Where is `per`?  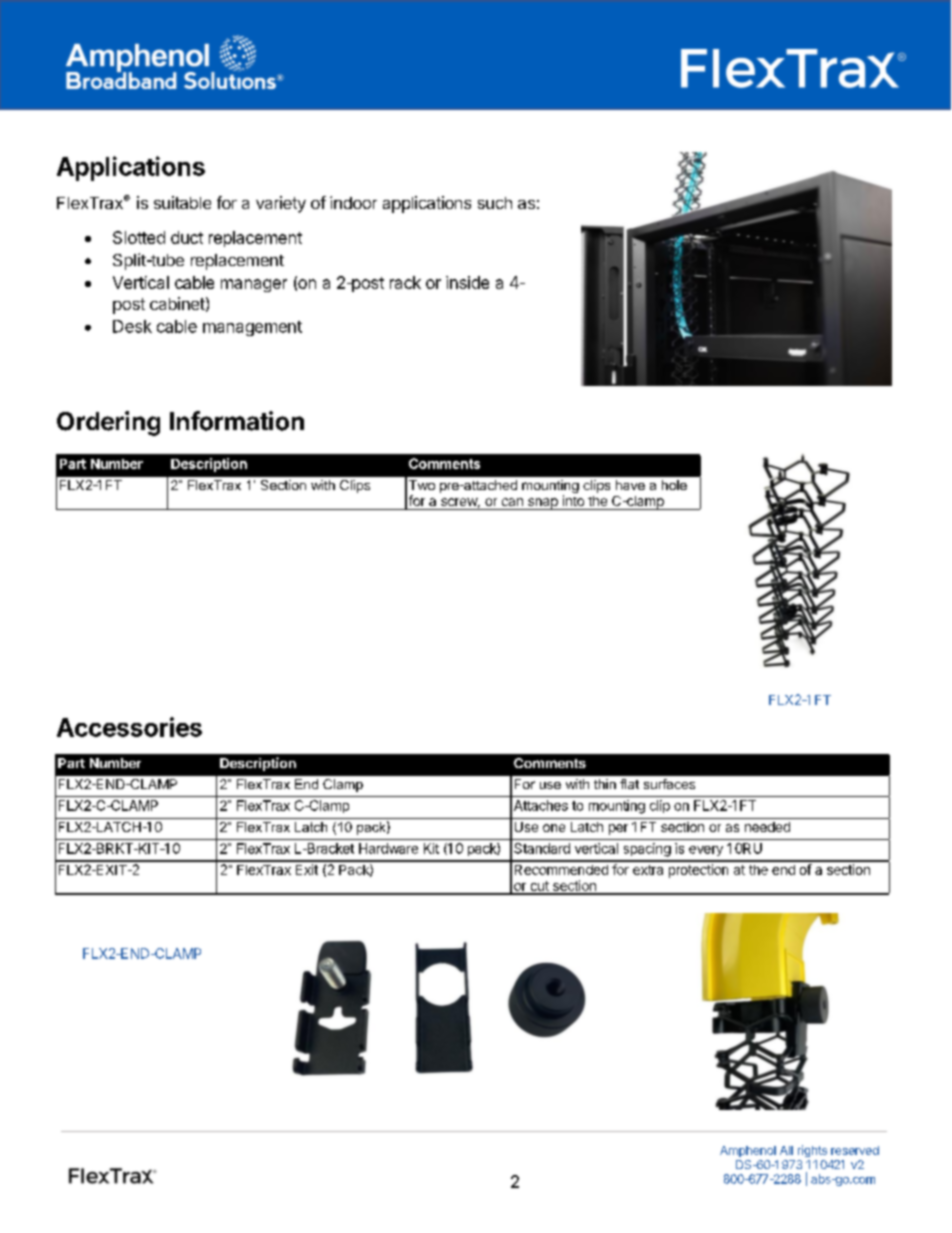 per is located at coordinates (618, 829).
